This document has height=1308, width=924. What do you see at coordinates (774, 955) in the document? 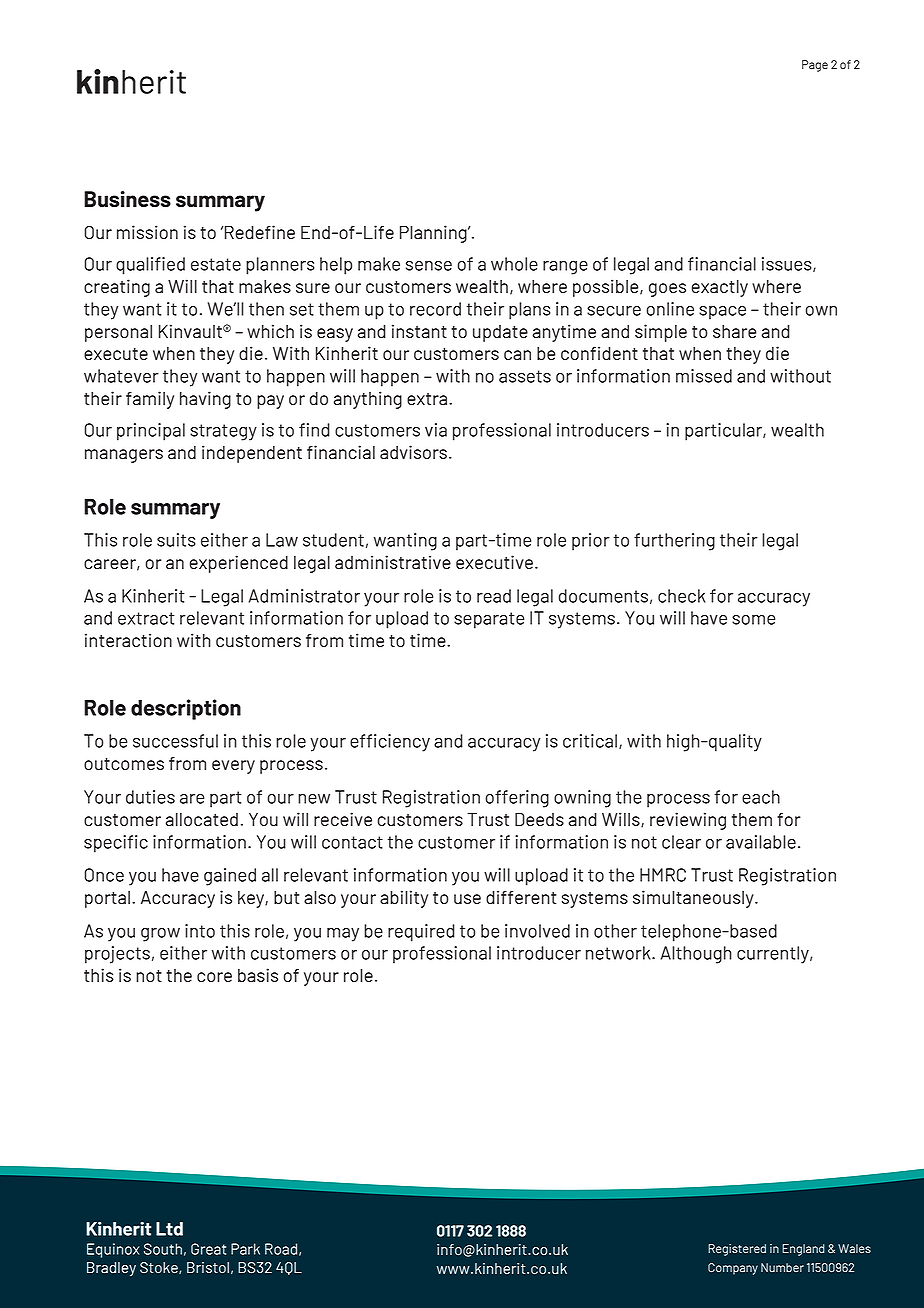
I see `currently` at bounding box center [774, 955].
